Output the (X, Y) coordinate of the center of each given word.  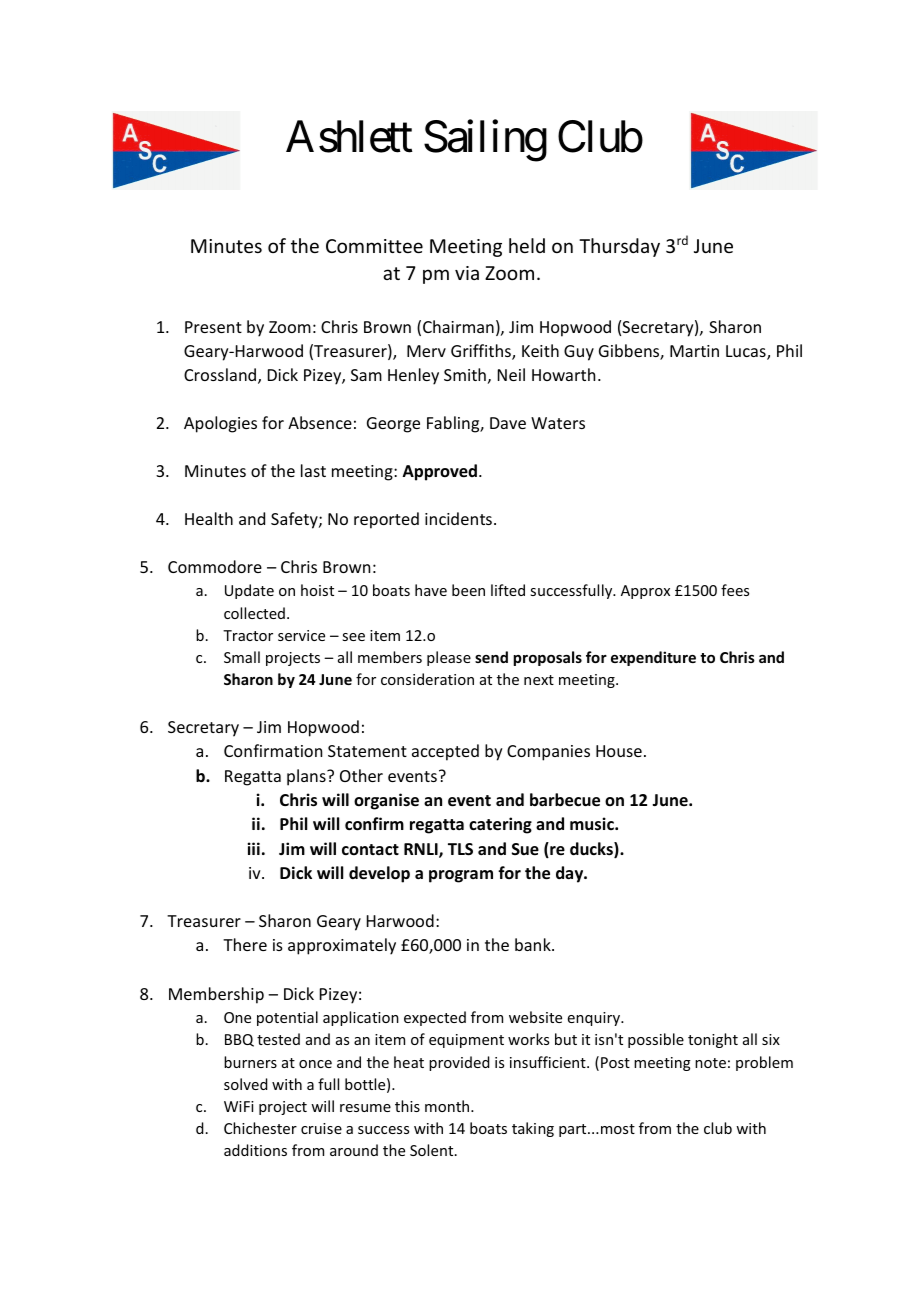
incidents (458, 518)
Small (242, 657)
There (245, 944)
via (467, 273)
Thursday (619, 247)
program (461, 876)
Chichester (260, 1128)
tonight (713, 1040)
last (313, 470)
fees (735, 590)
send (491, 657)
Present (213, 327)
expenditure (653, 658)
